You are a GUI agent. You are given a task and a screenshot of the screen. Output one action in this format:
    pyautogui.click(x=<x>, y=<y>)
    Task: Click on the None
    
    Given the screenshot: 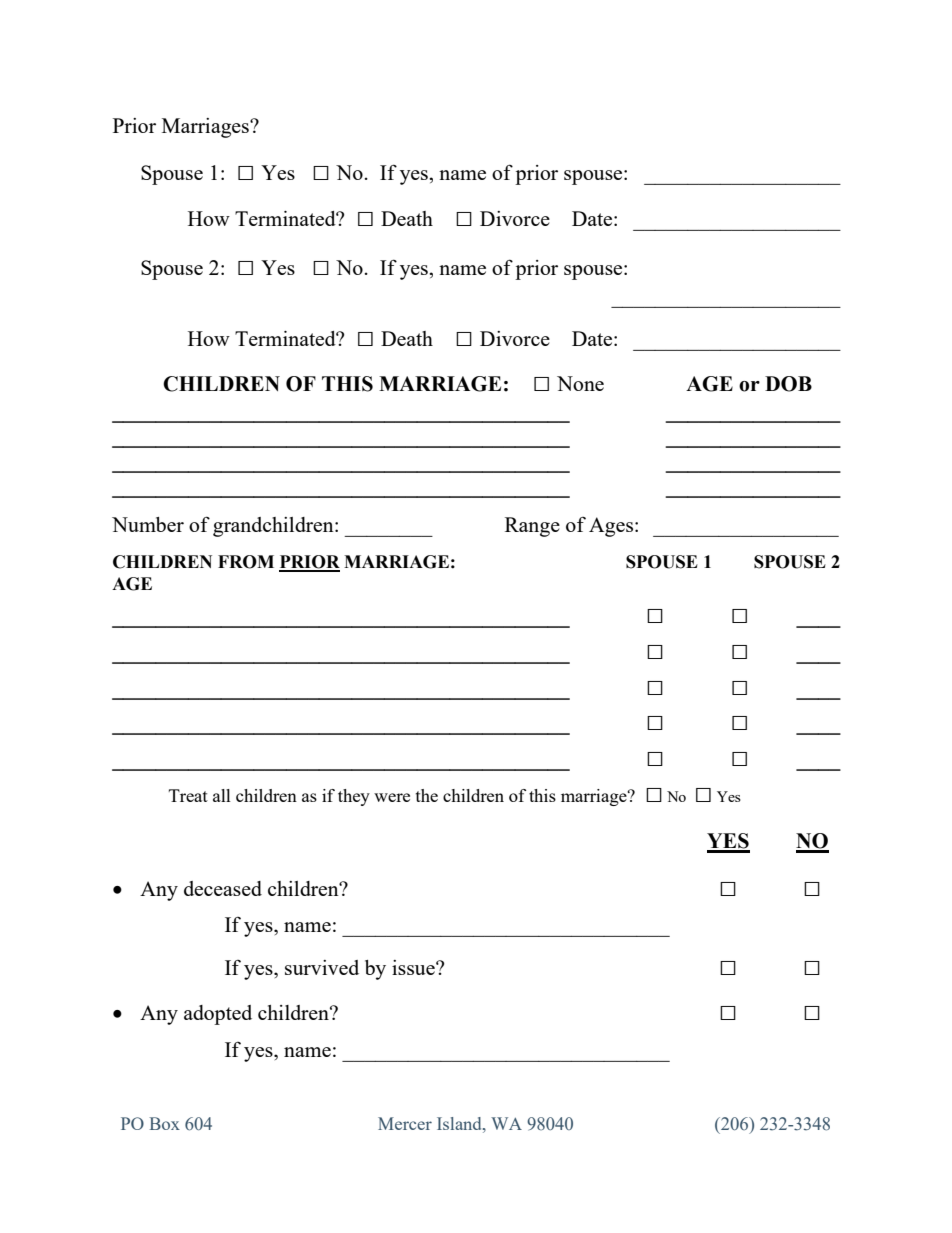 What is the action you would take?
    pyautogui.click(x=580, y=383)
